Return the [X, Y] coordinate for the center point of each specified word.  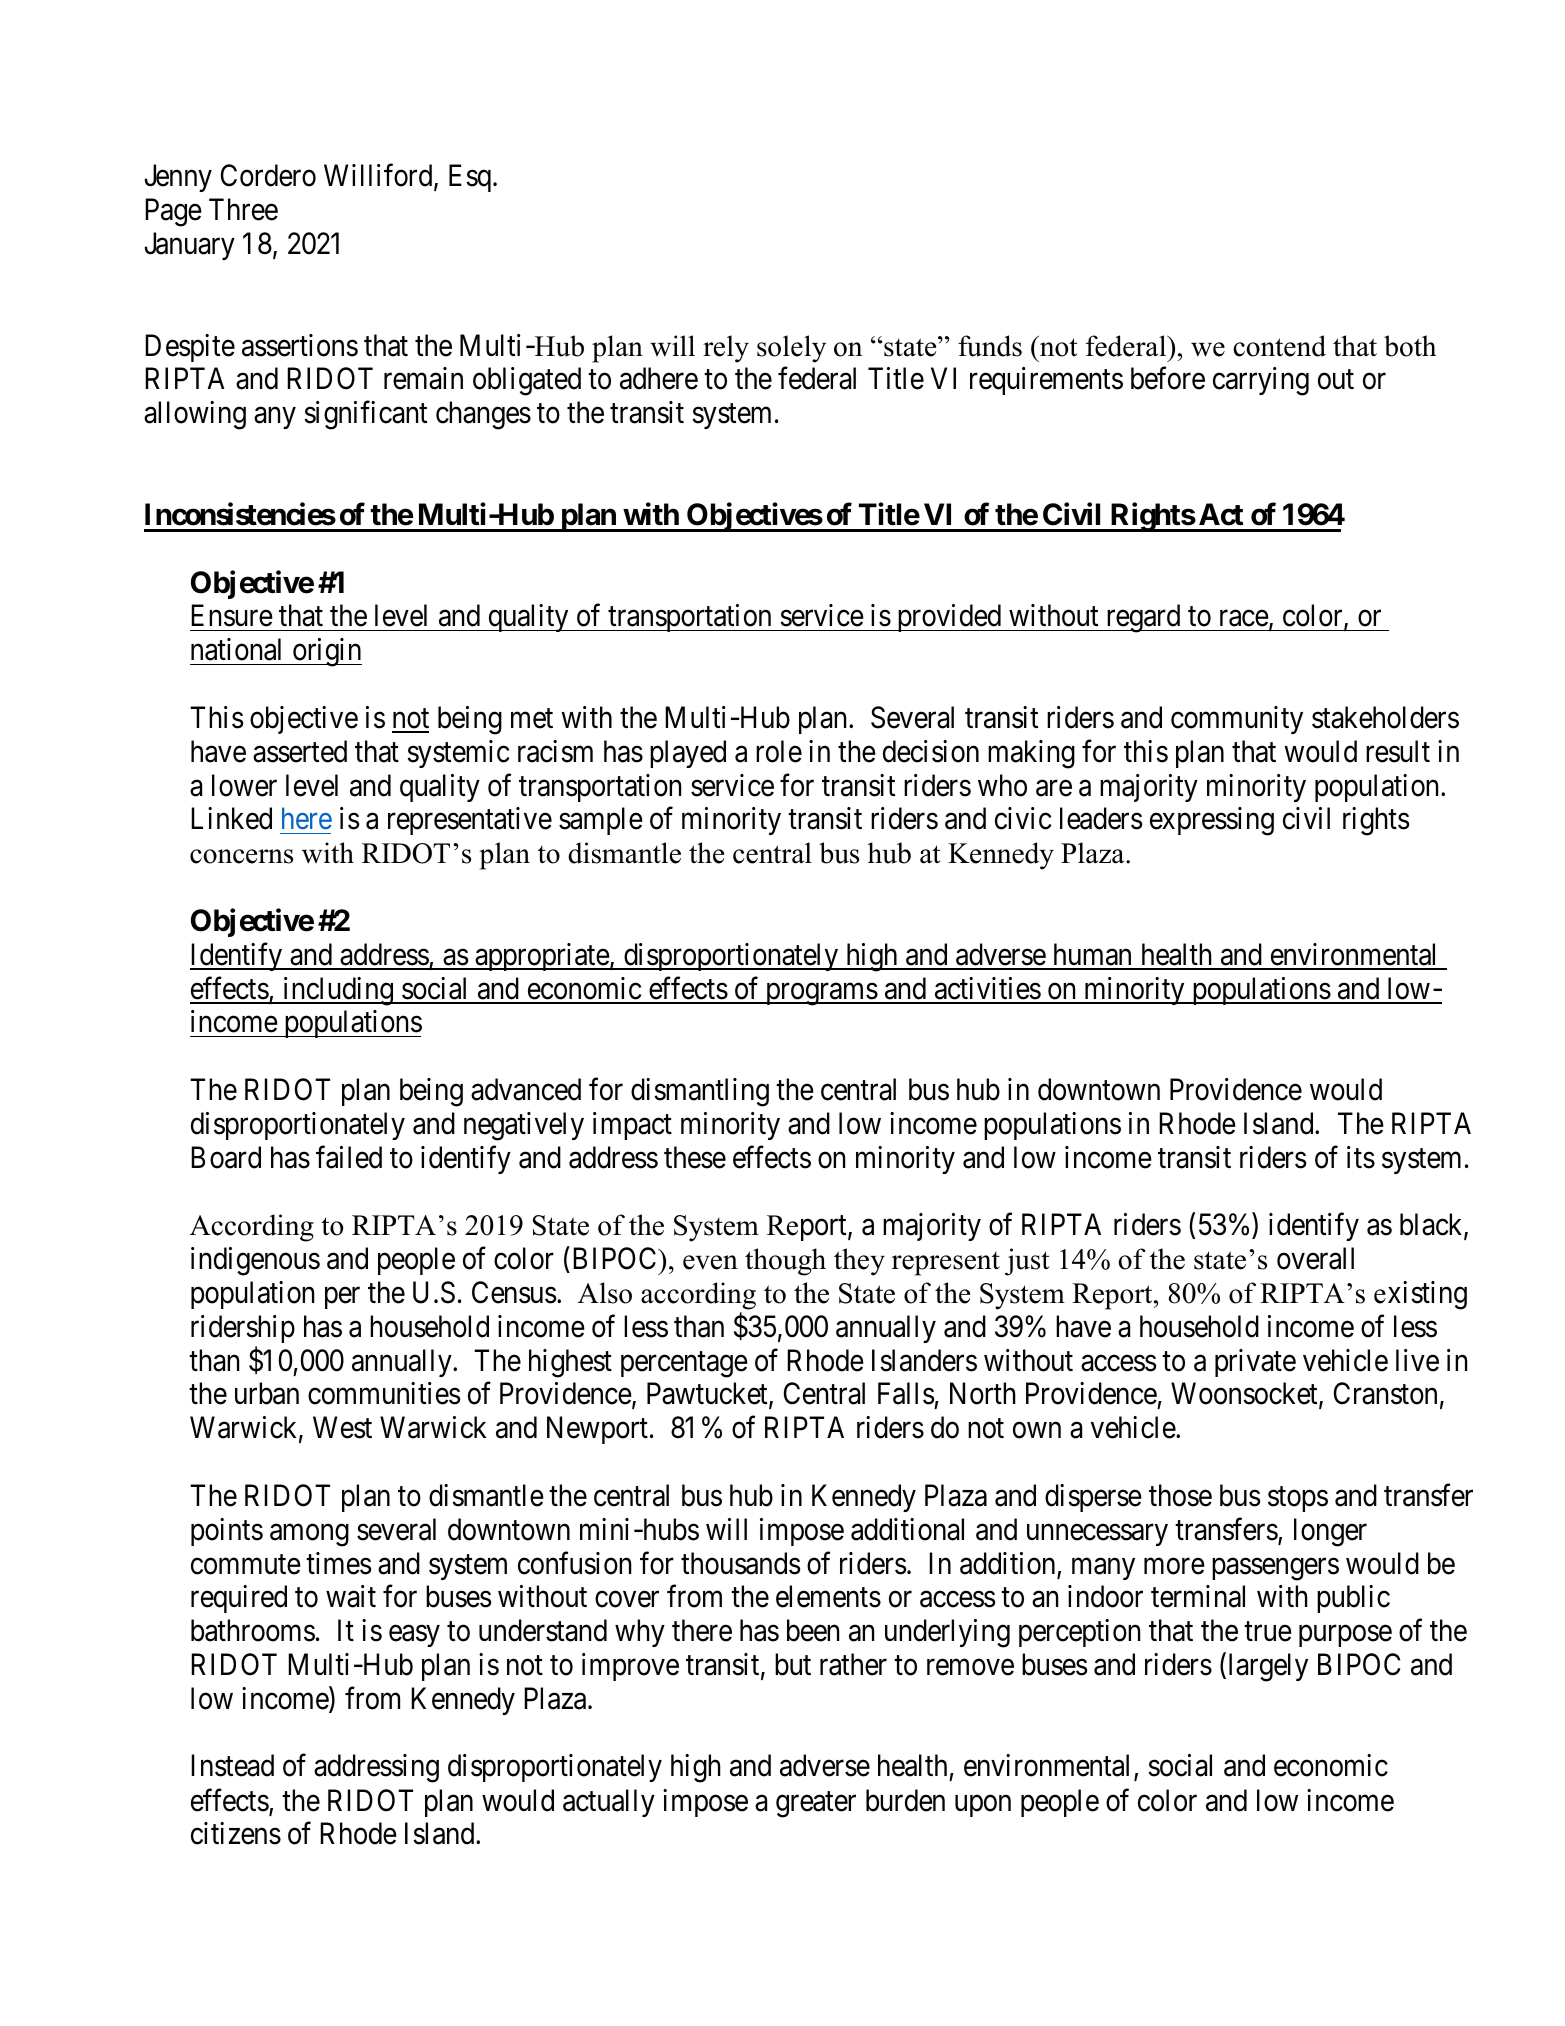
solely [791, 349]
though [785, 1262]
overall [1315, 1258]
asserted [300, 751]
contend [1279, 346]
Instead [232, 1765]
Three [243, 209]
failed [349, 1157]
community [1237, 720]
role [779, 751]
